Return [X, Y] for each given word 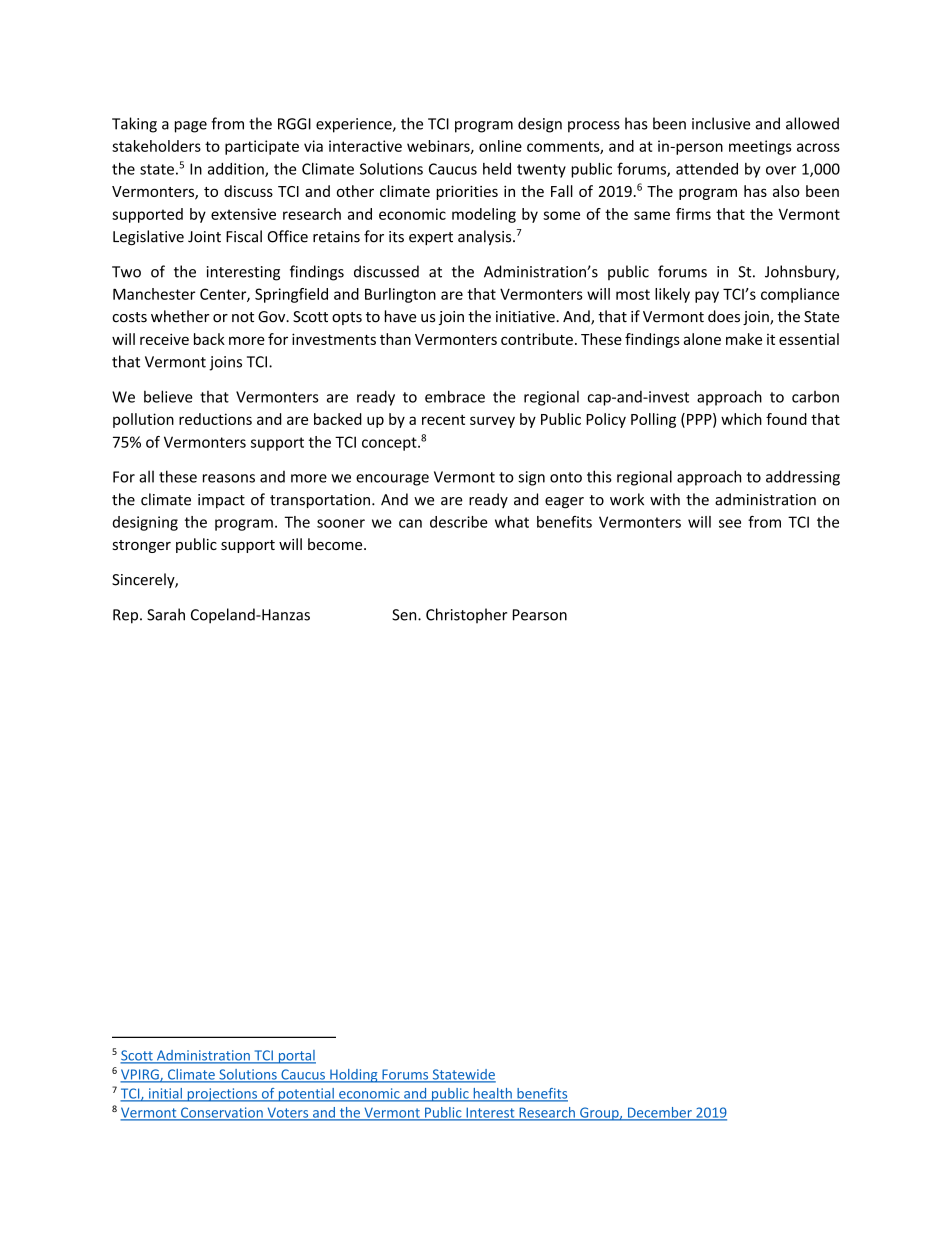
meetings [760, 147]
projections [222, 1095]
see [730, 523]
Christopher [466, 615]
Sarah [166, 614]
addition [237, 170]
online [500, 146]
